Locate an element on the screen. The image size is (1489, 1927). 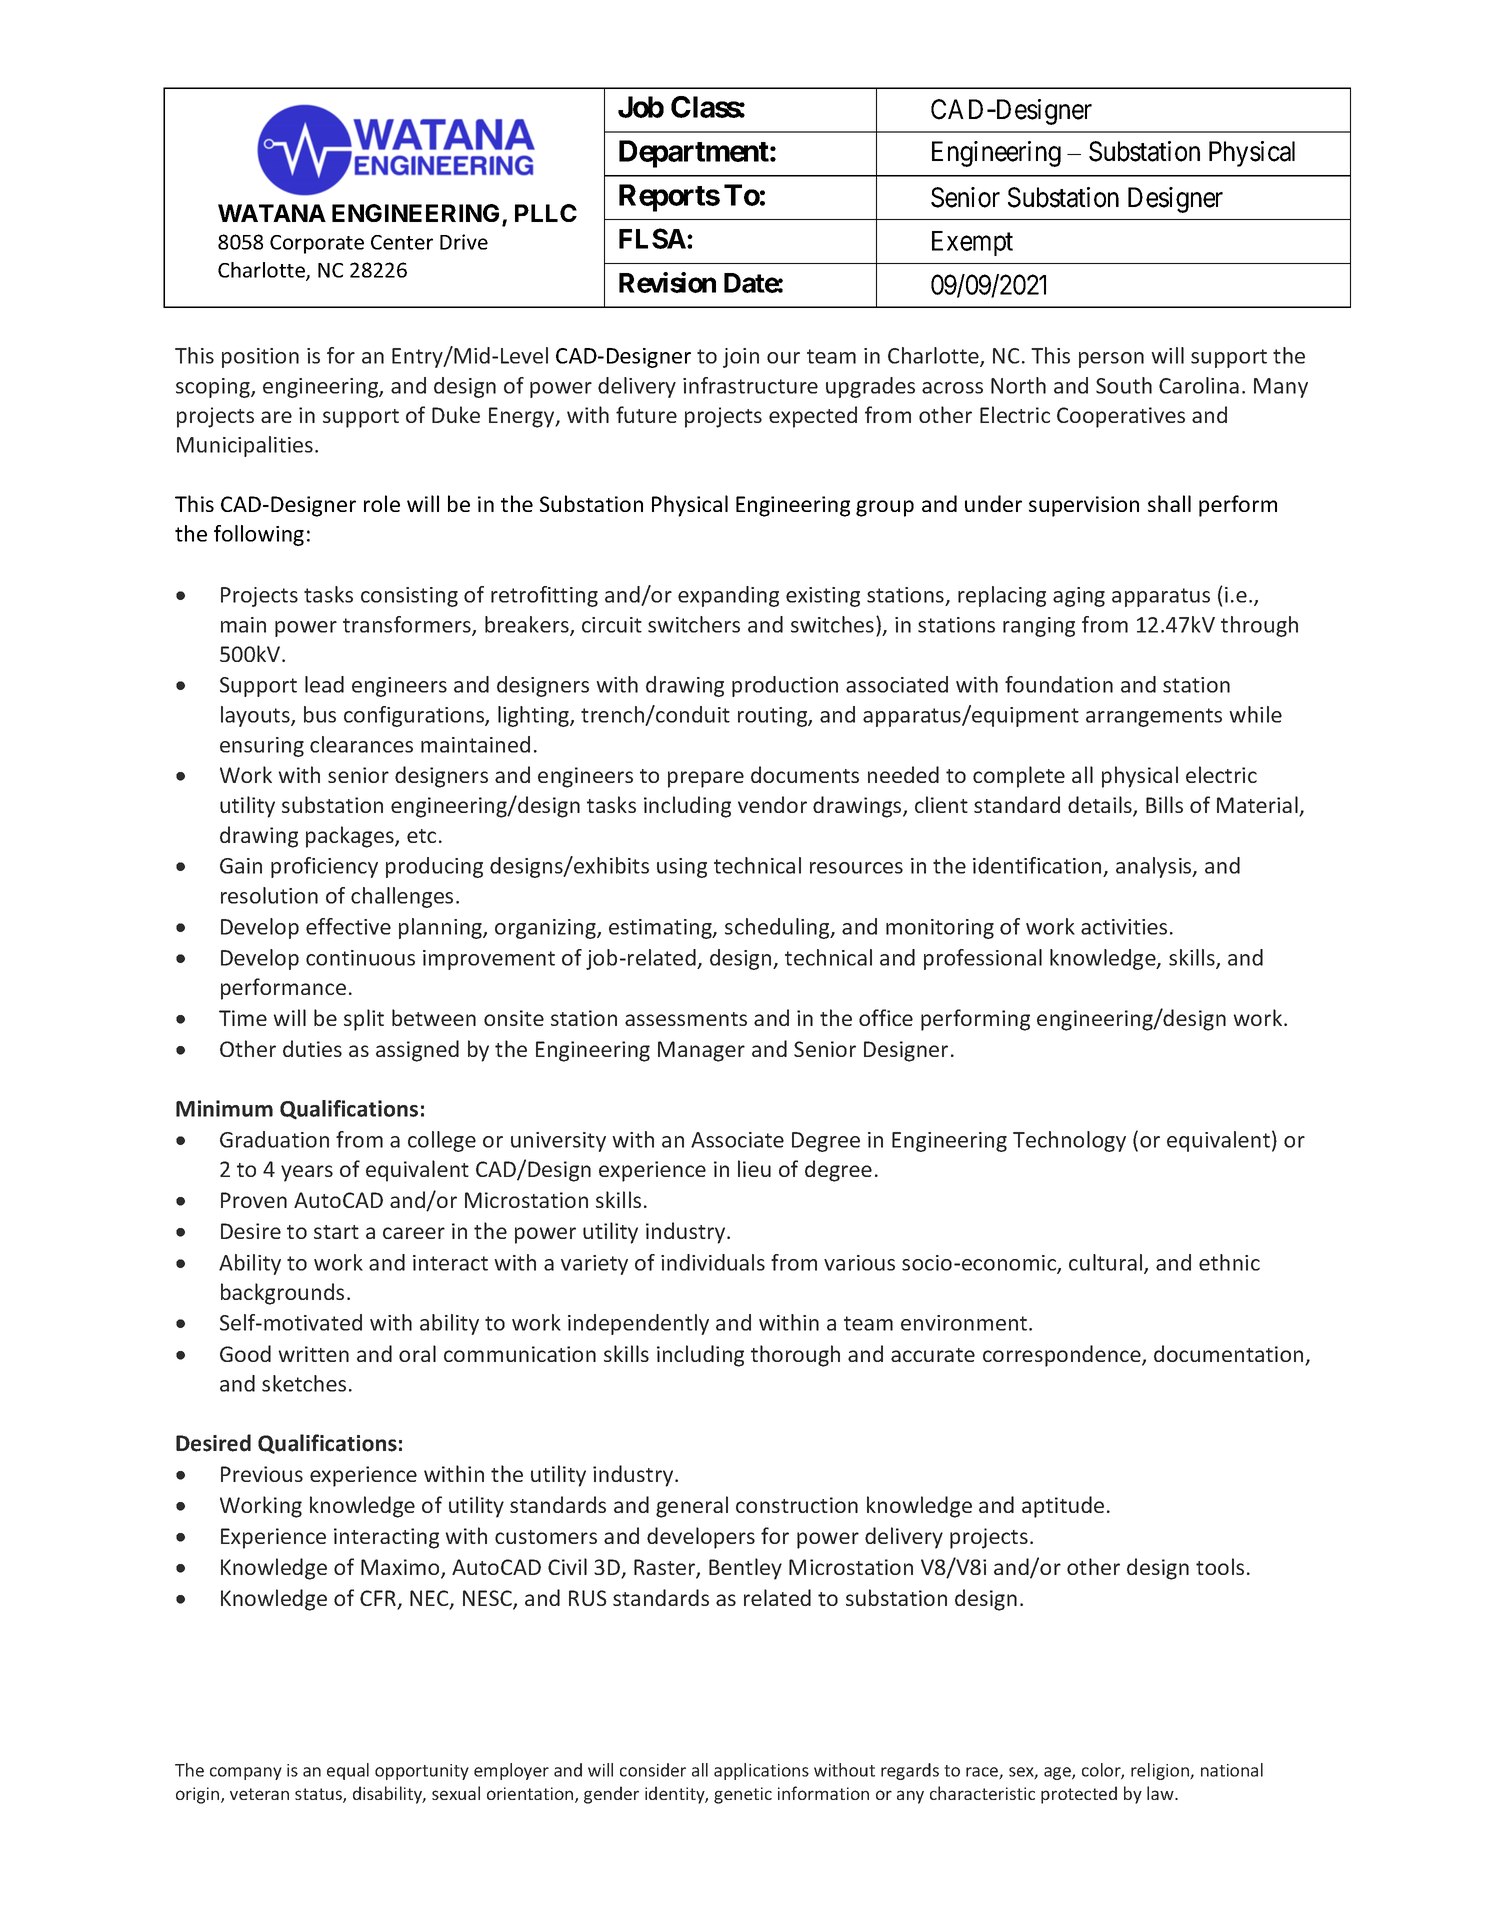
individuals is located at coordinates (713, 1262).
